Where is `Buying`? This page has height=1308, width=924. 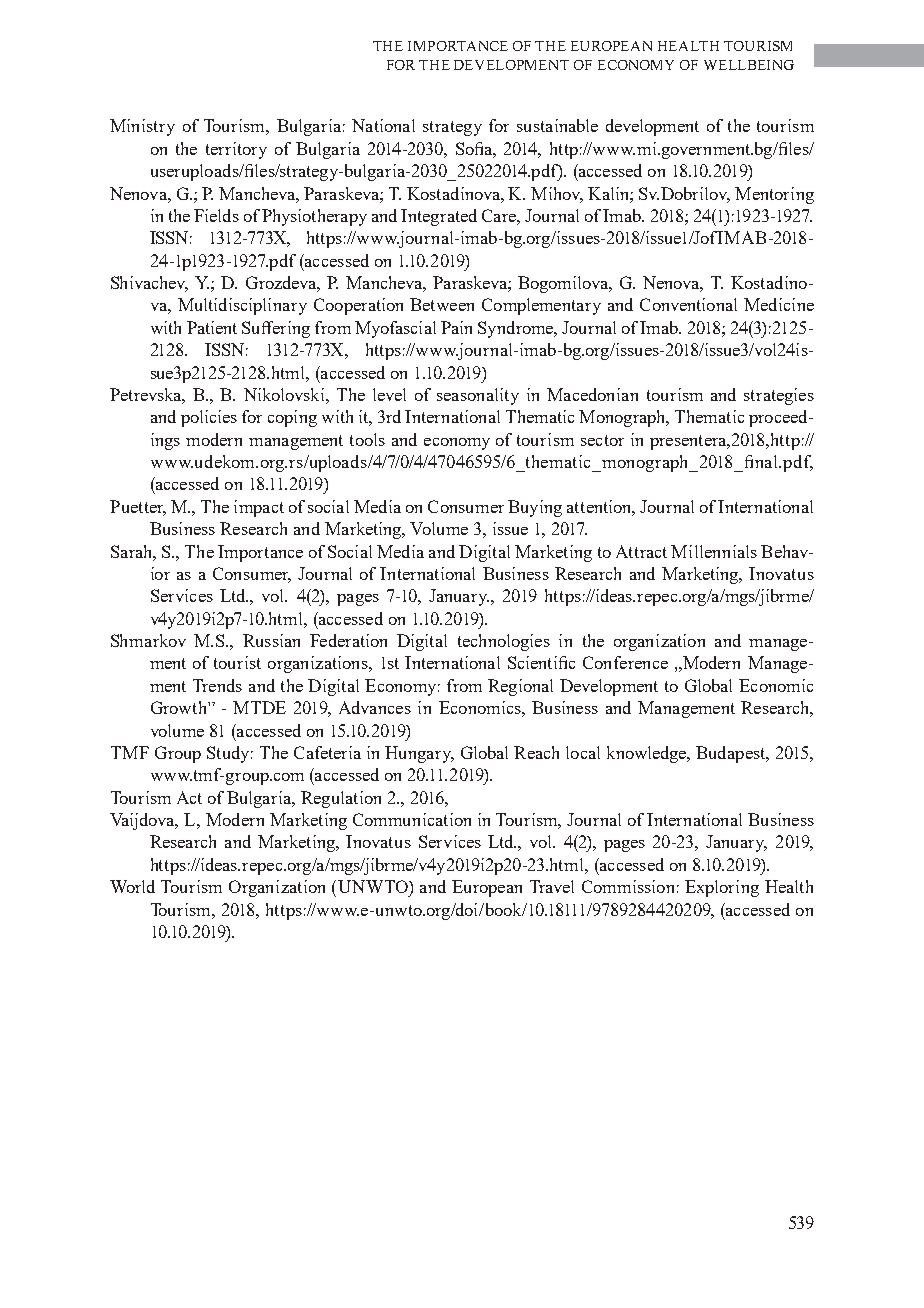 Buying is located at coordinates (535, 508).
